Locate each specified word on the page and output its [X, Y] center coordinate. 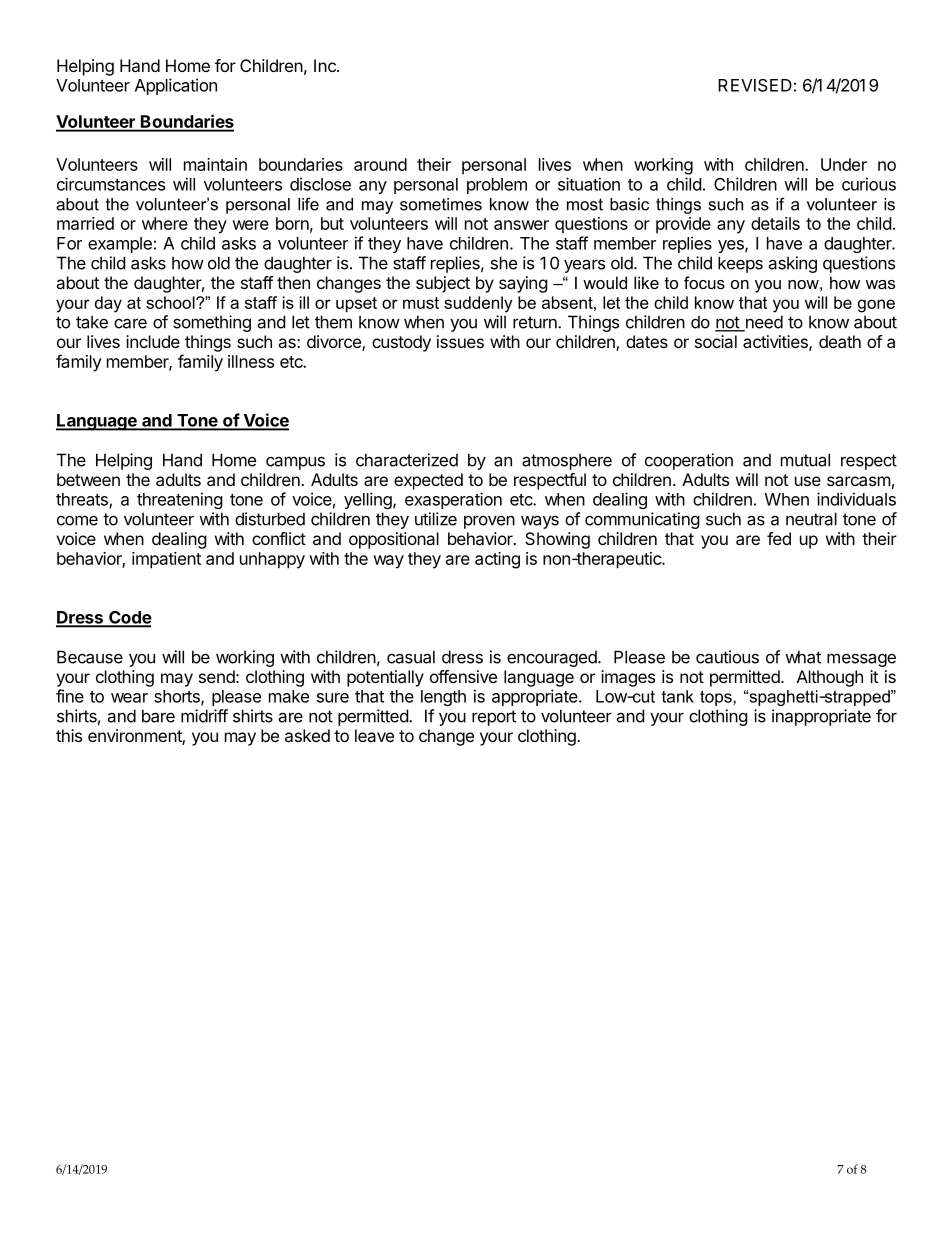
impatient [166, 560]
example [120, 245]
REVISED [755, 85]
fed [779, 538]
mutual [805, 460]
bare [158, 716]
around [380, 164]
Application [176, 86]
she [504, 263]
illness [251, 361]
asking [792, 264]
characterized [407, 460]
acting [497, 560]
